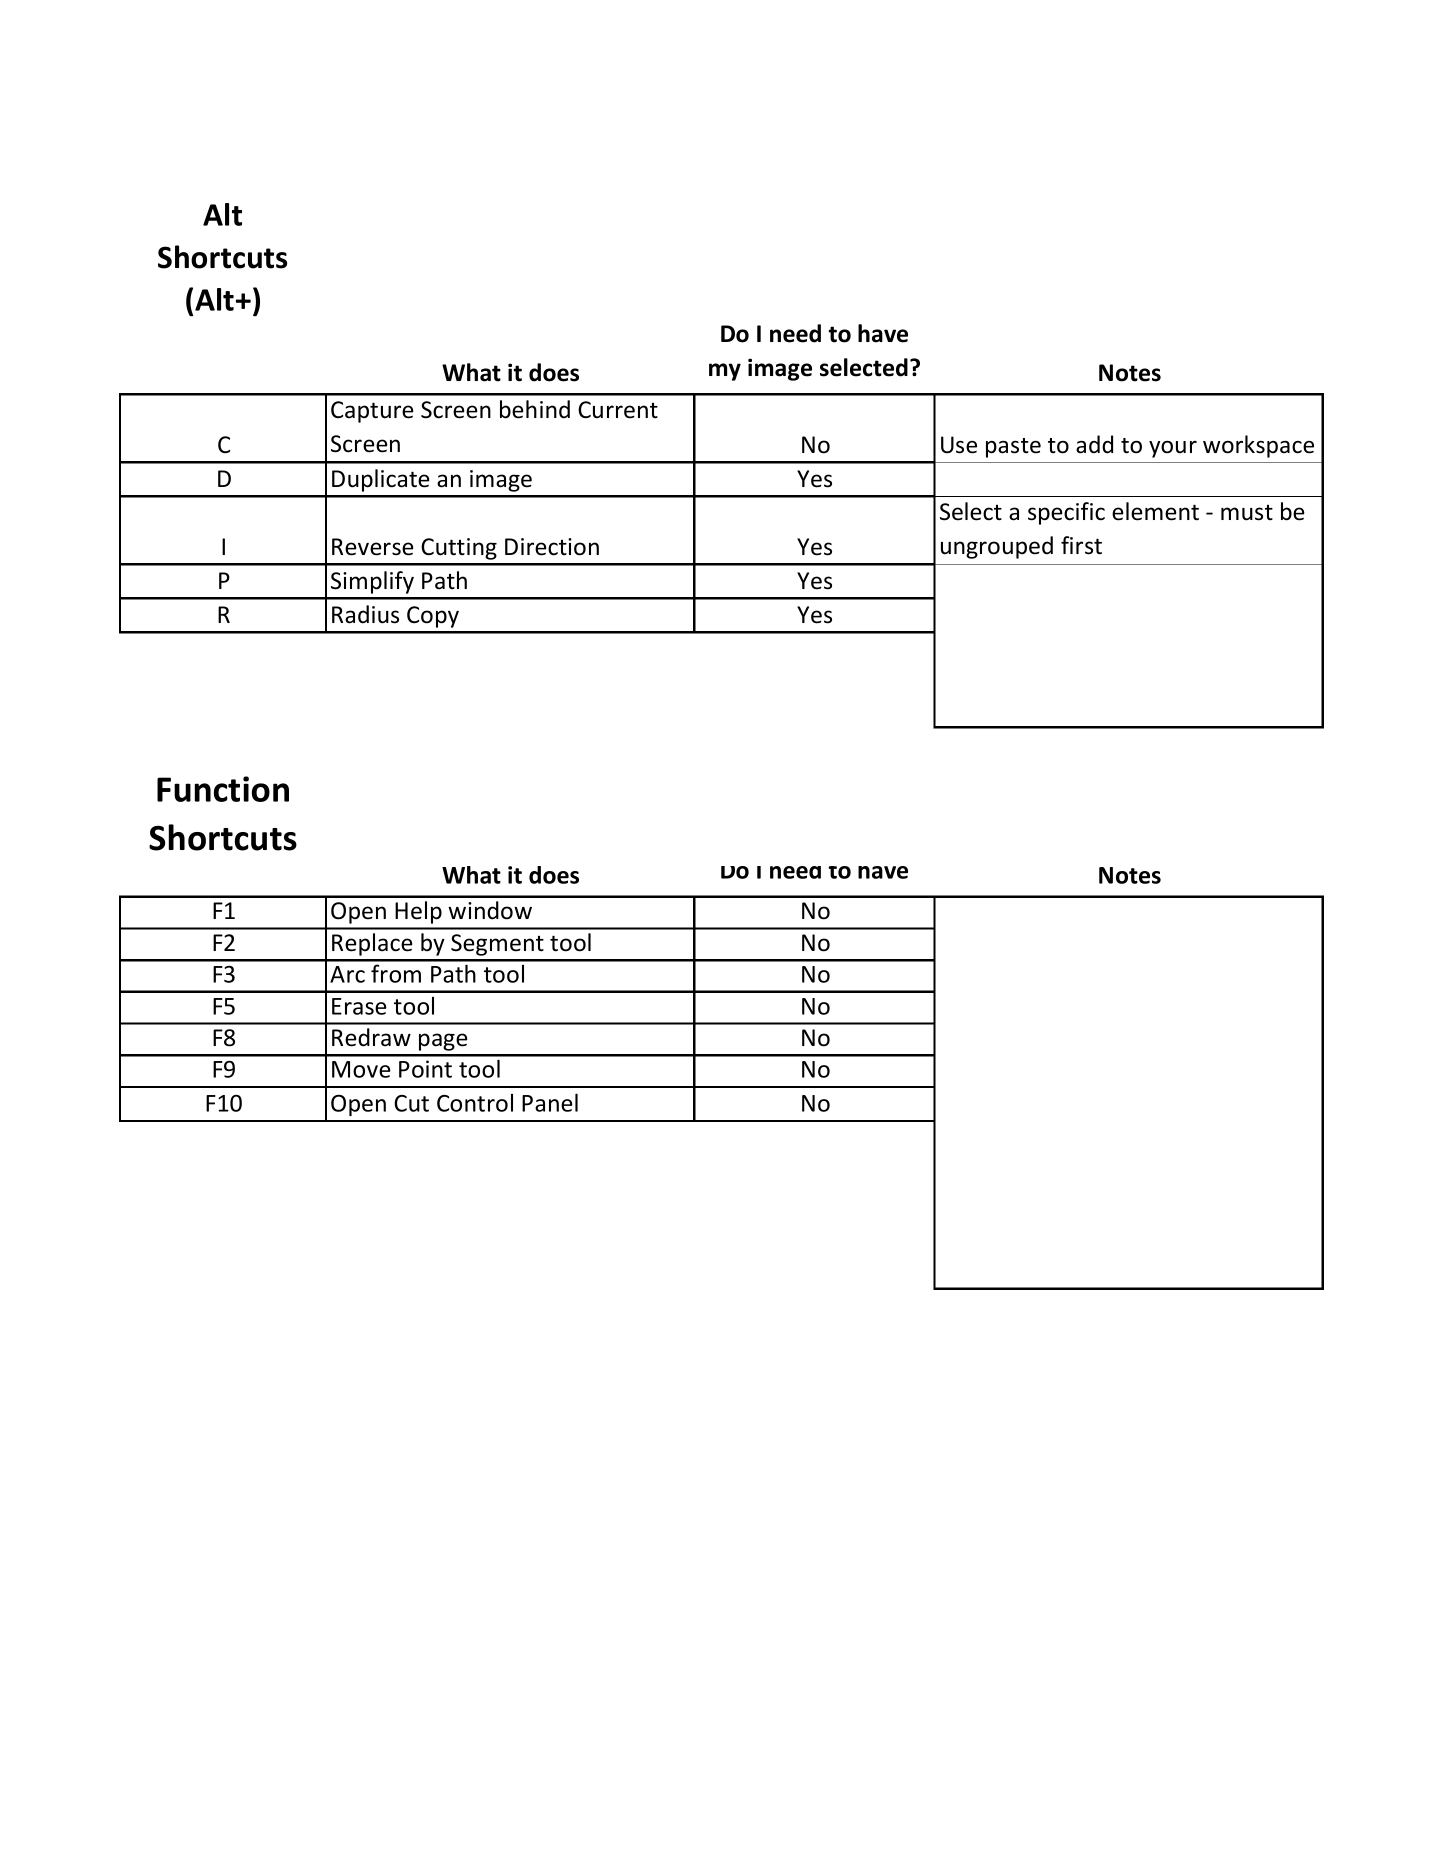 This document has height=1869, width=1444. I want to click on Move, so click(361, 1069).
